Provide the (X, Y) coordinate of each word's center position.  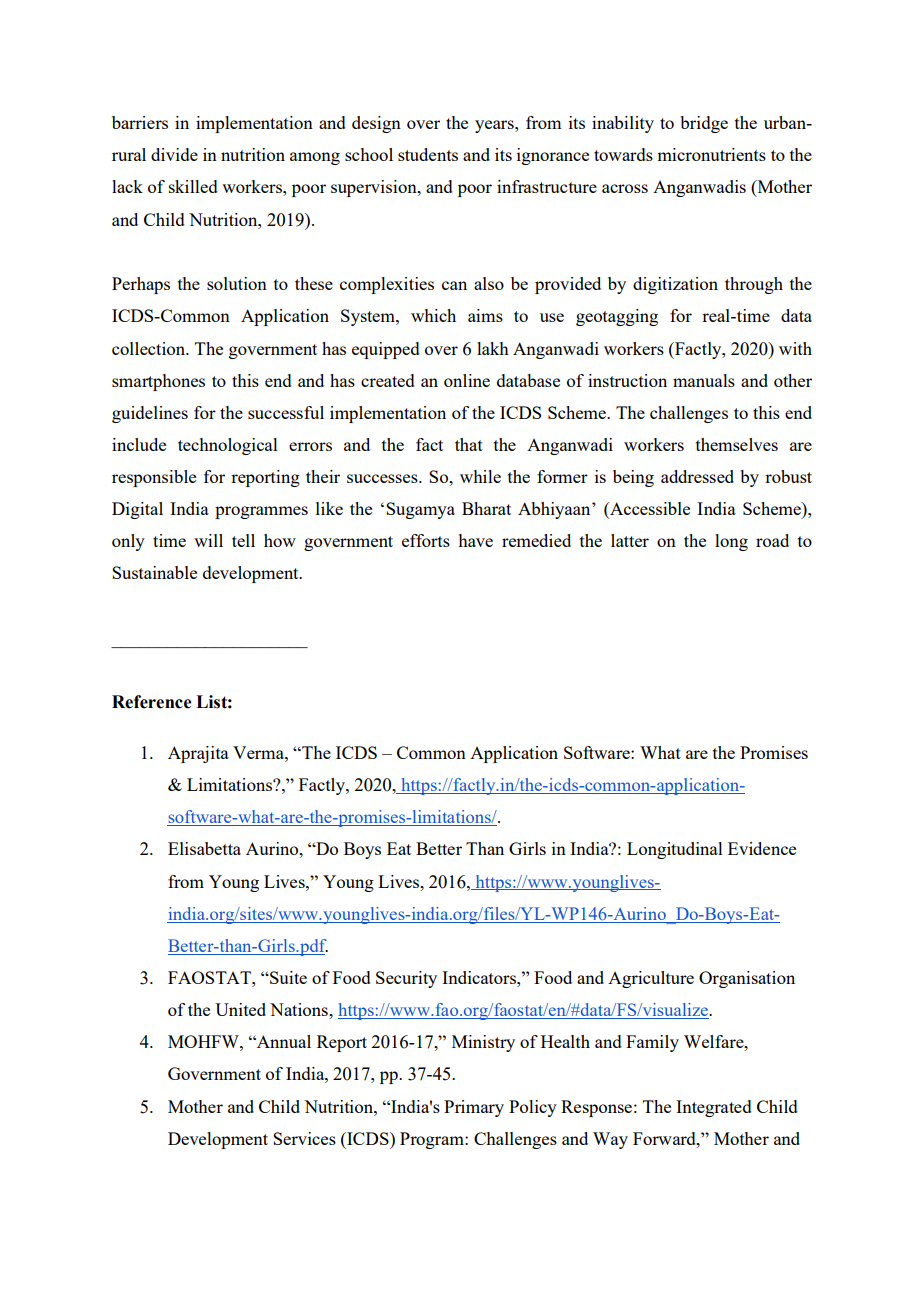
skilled (193, 186)
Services (304, 1138)
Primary (474, 1108)
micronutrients (711, 154)
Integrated (714, 1108)
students (428, 154)
